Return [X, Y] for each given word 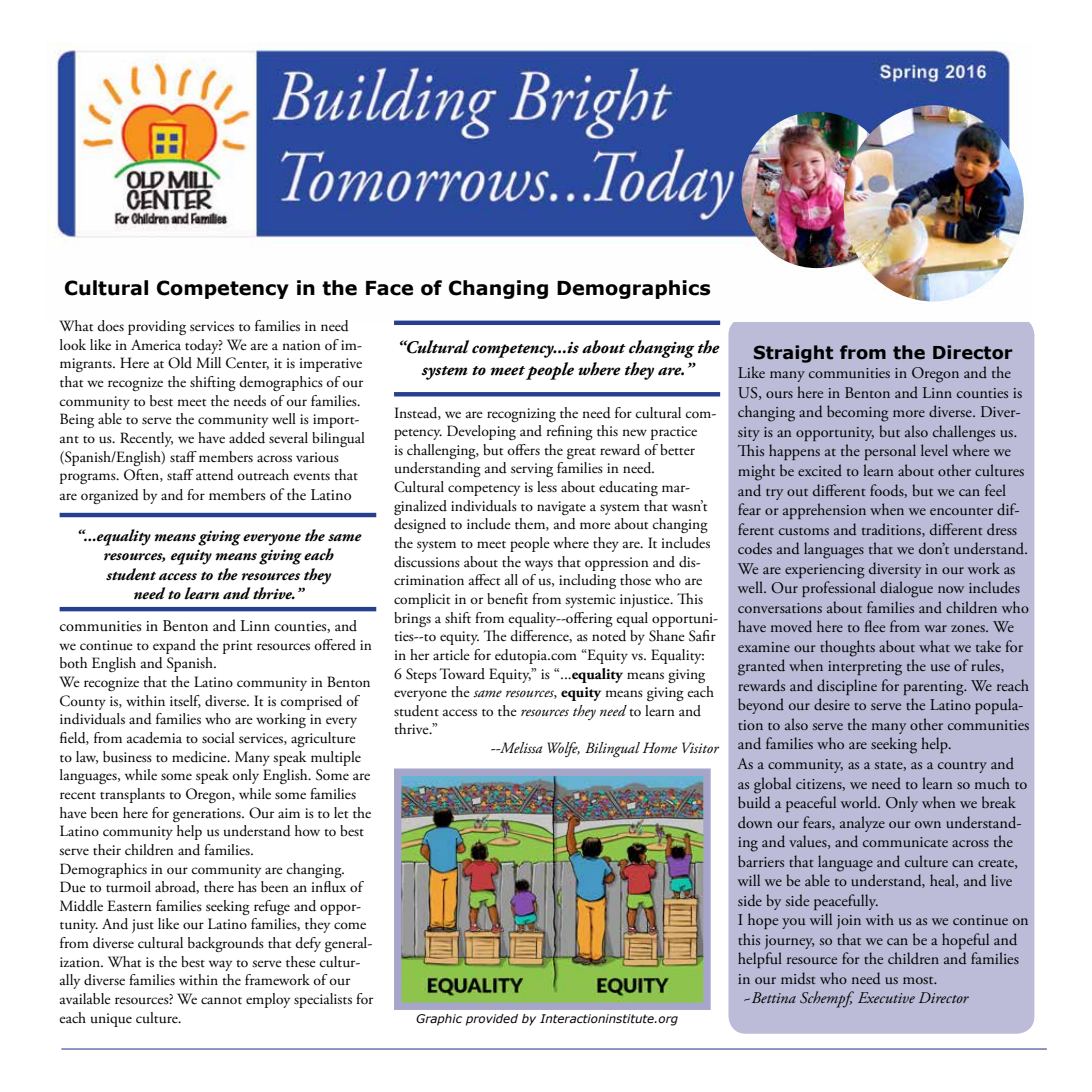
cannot [221, 1001]
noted [609, 636]
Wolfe [563, 749]
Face [389, 288]
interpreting [865, 668]
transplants [132, 795]
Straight [793, 354]
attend [215, 475]
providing [157, 327]
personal [890, 452]
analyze [862, 824]
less [547, 487]
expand [174, 646]
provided [492, 1020]
